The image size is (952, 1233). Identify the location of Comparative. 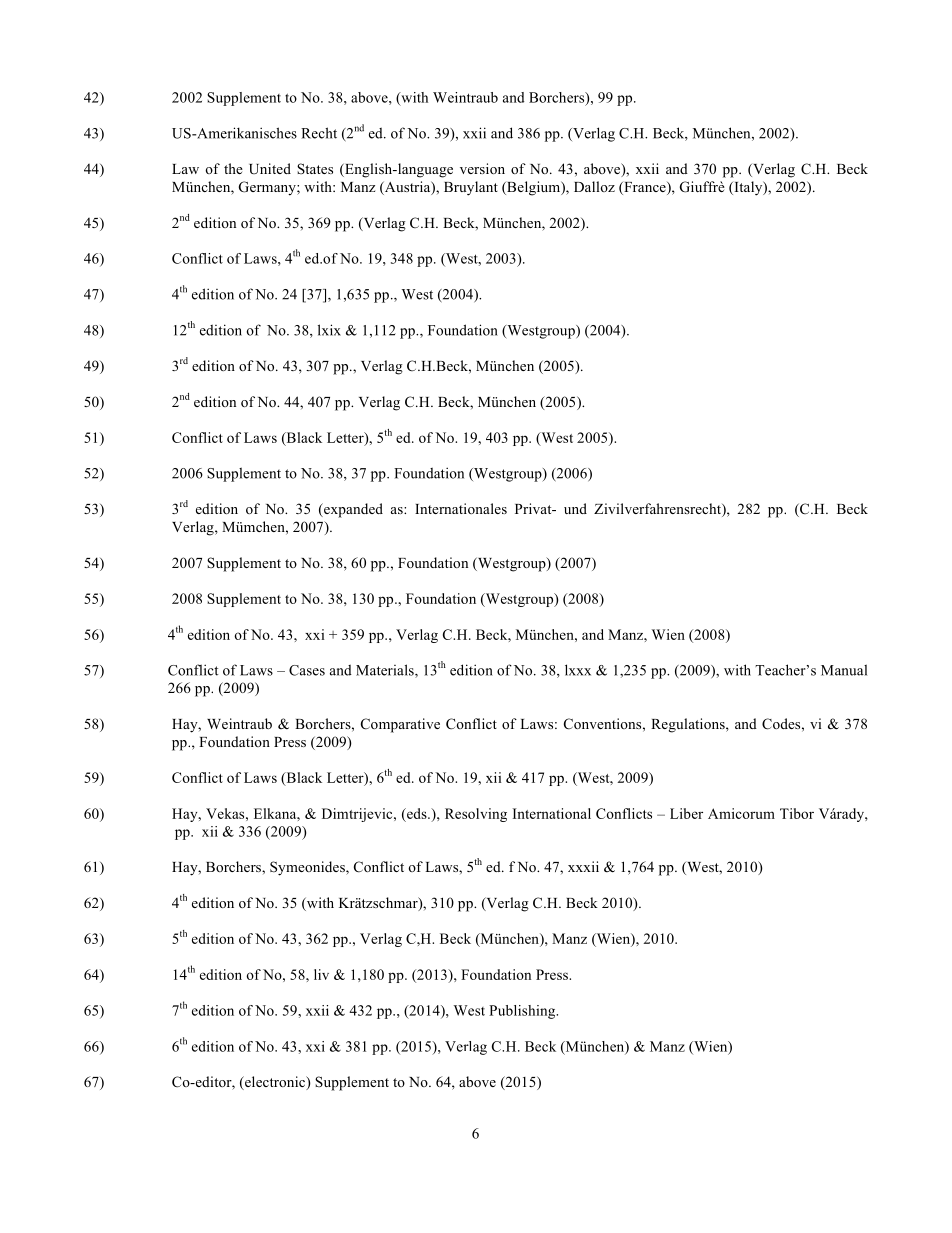
(400, 725).
